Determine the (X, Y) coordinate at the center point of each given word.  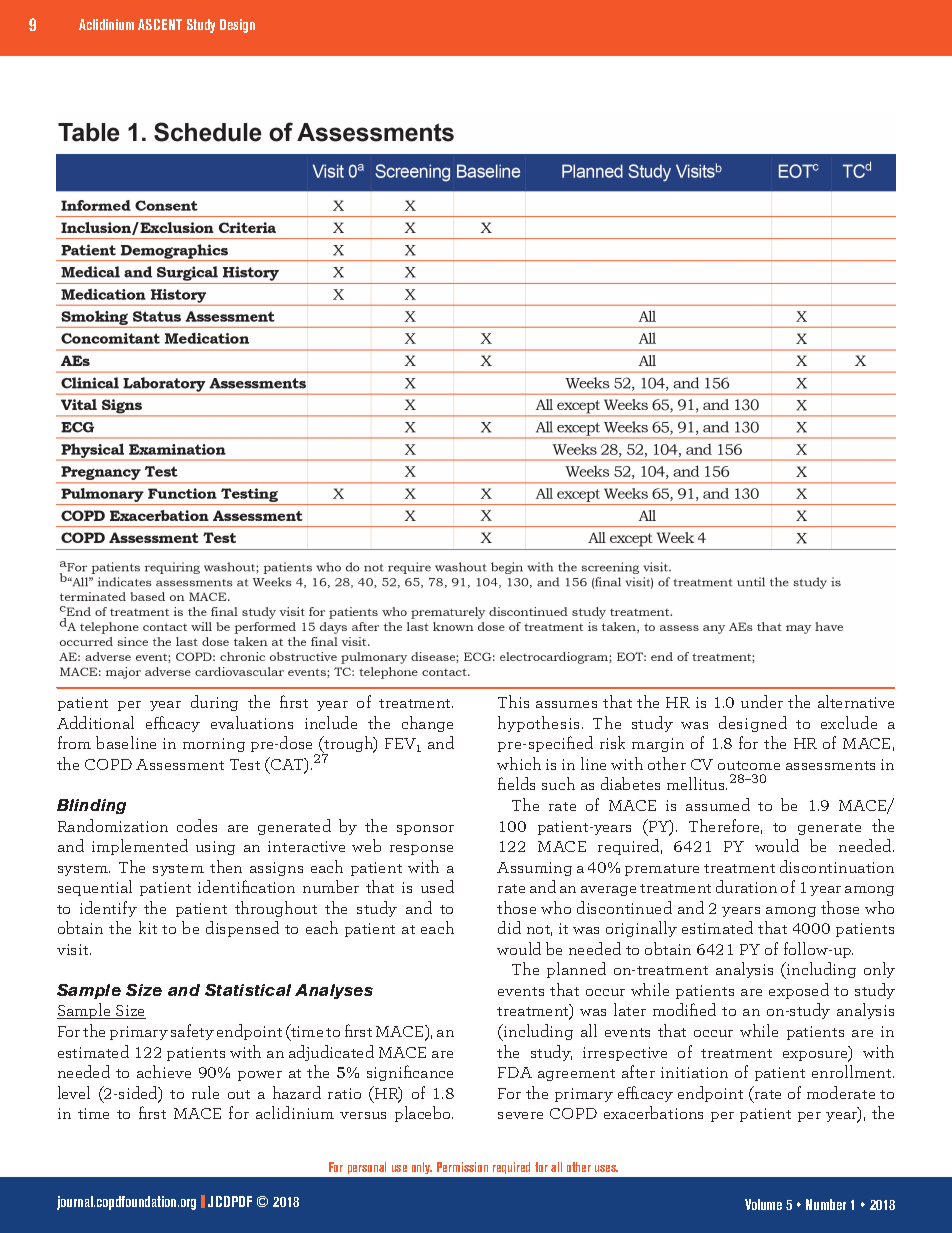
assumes (566, 704)
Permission (462, 1167)
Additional (95, 722)
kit (148, 927)
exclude (849, 722)
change (427, 724)
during (214, 703)
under (762, 701)
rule (205, 1092)
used (437, 886)
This (513, 701)
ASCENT (160, 24)
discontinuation (837, 866)
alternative (856, 701)
